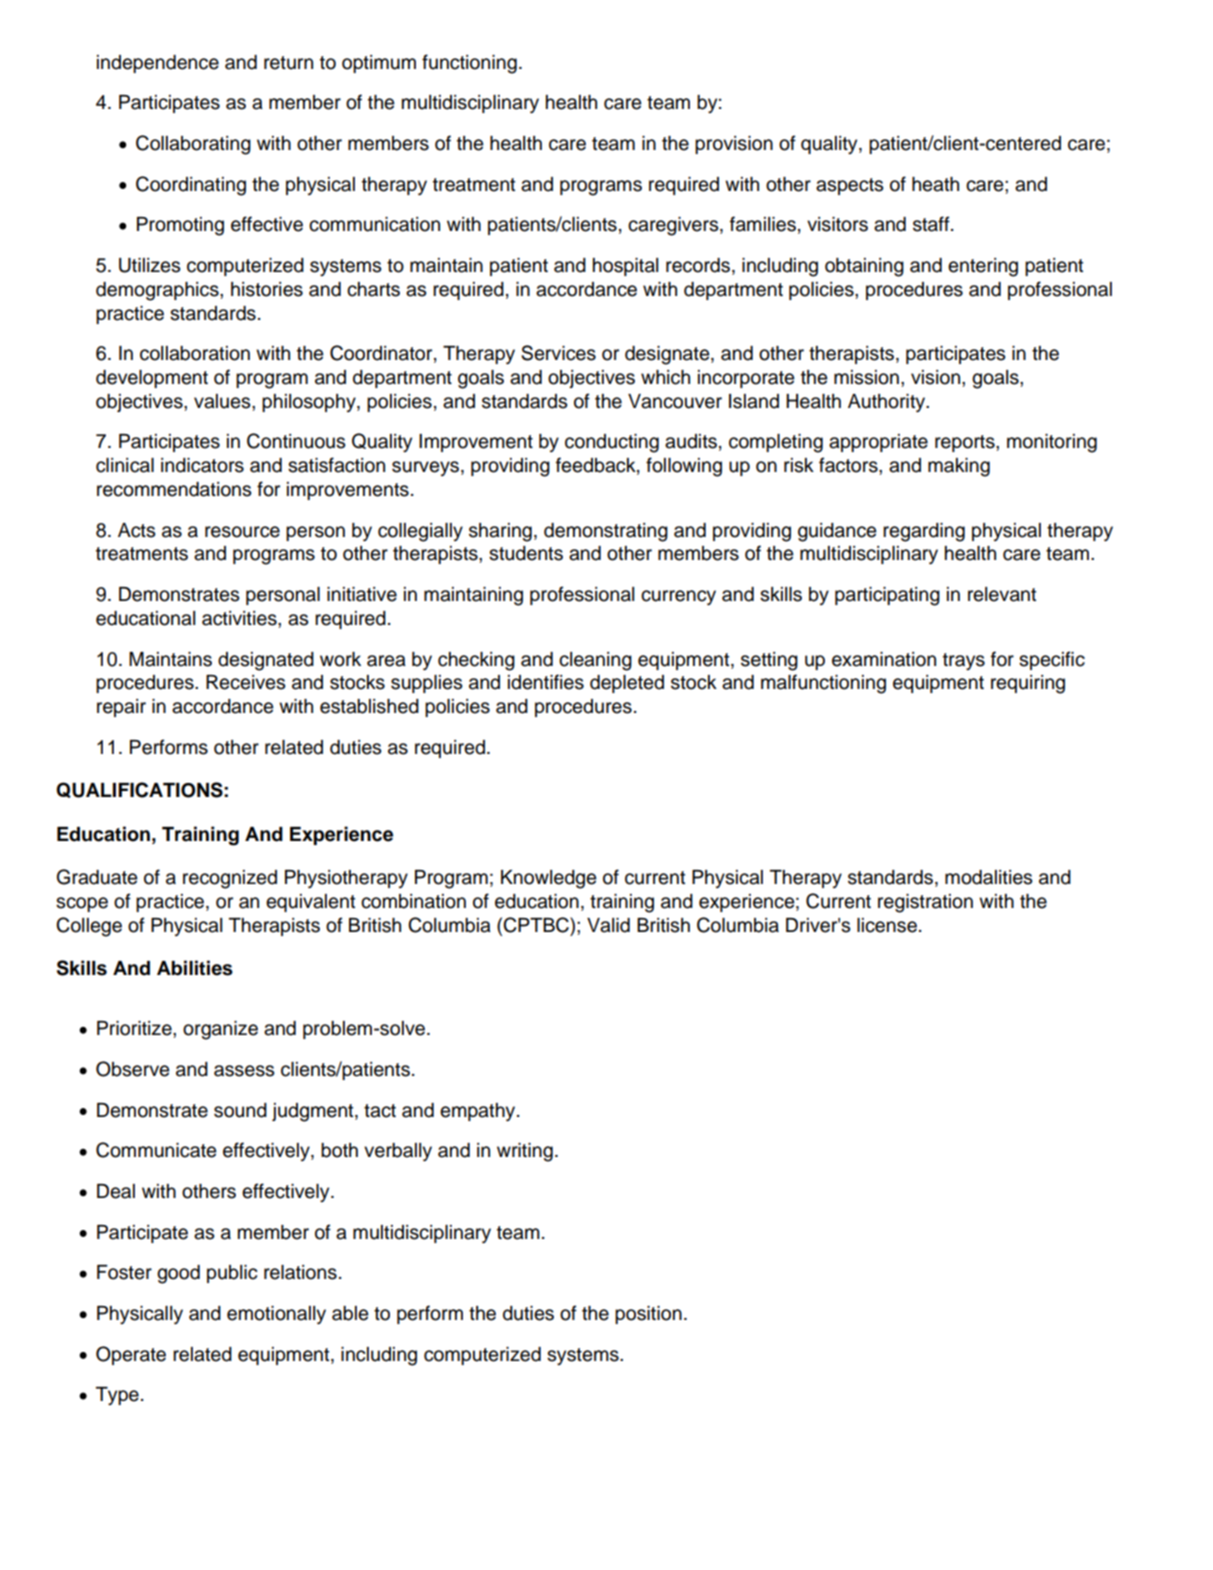 Image resolution: width=1213 pixels, height=1570 pixels. I want to click on modalities, so click(989, 877).
